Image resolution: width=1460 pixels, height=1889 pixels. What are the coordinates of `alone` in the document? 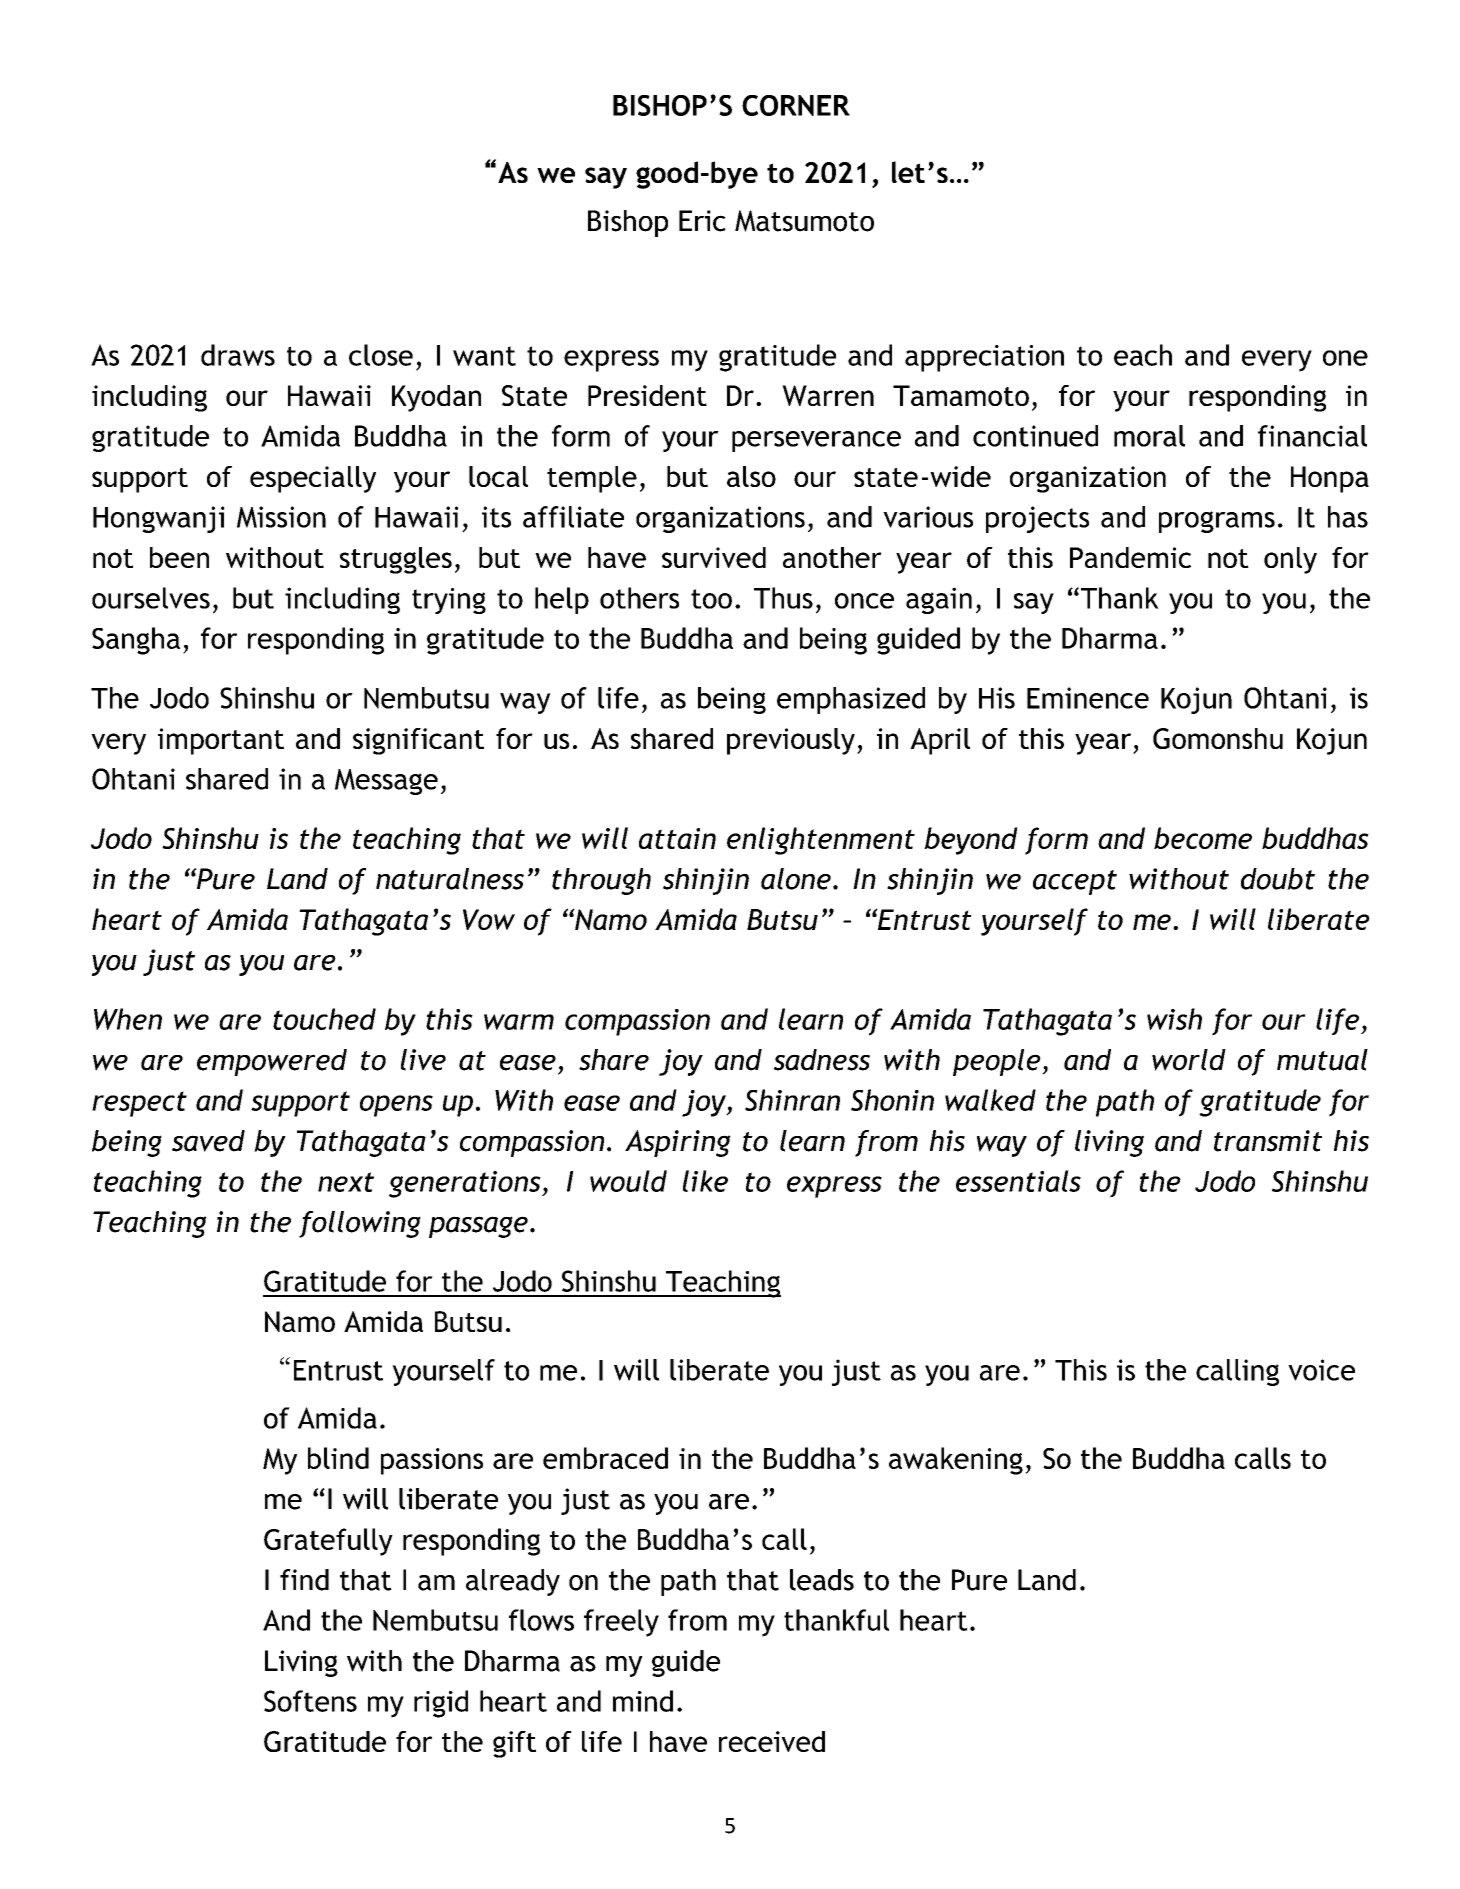 It's located at (796, 879).
